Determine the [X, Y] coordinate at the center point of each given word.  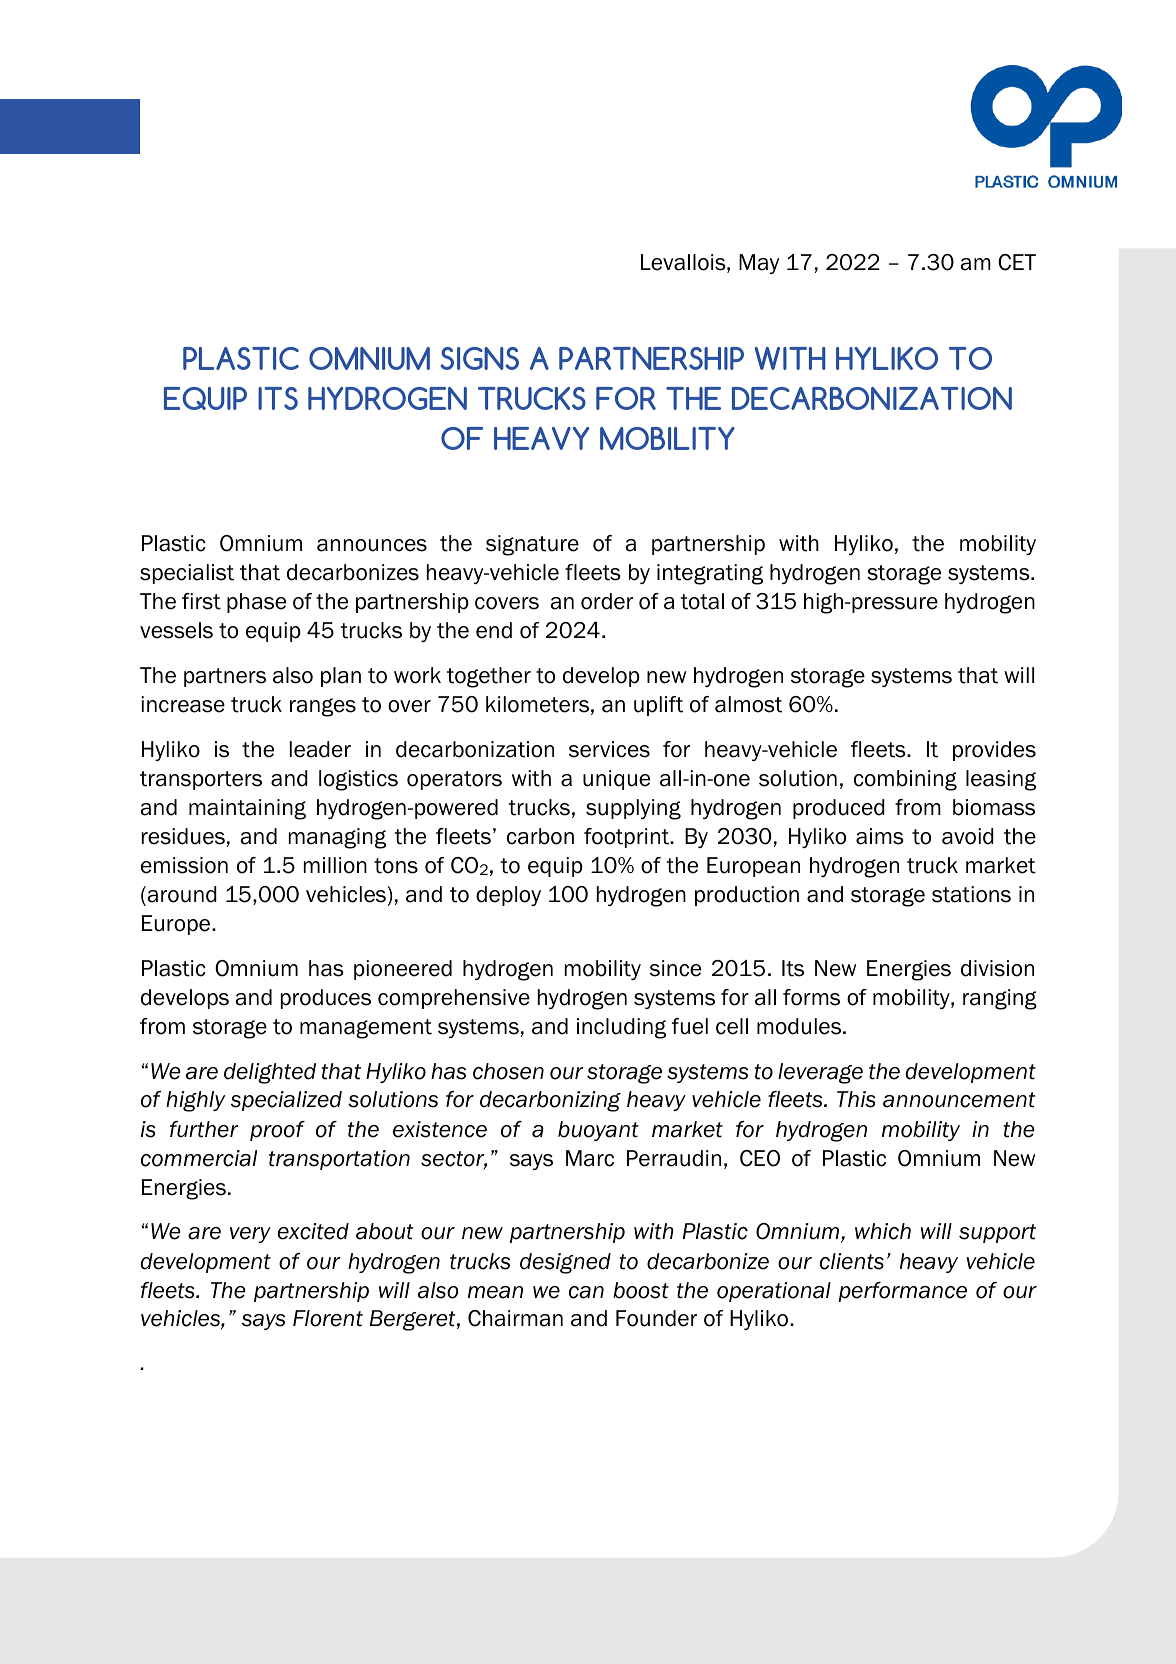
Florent [328, 1318]
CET [1017, 262]
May [759, 264]
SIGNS [479, 358]
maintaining [247, 809]
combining [905, 780]
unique [616, 780]
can [586, 1292]
